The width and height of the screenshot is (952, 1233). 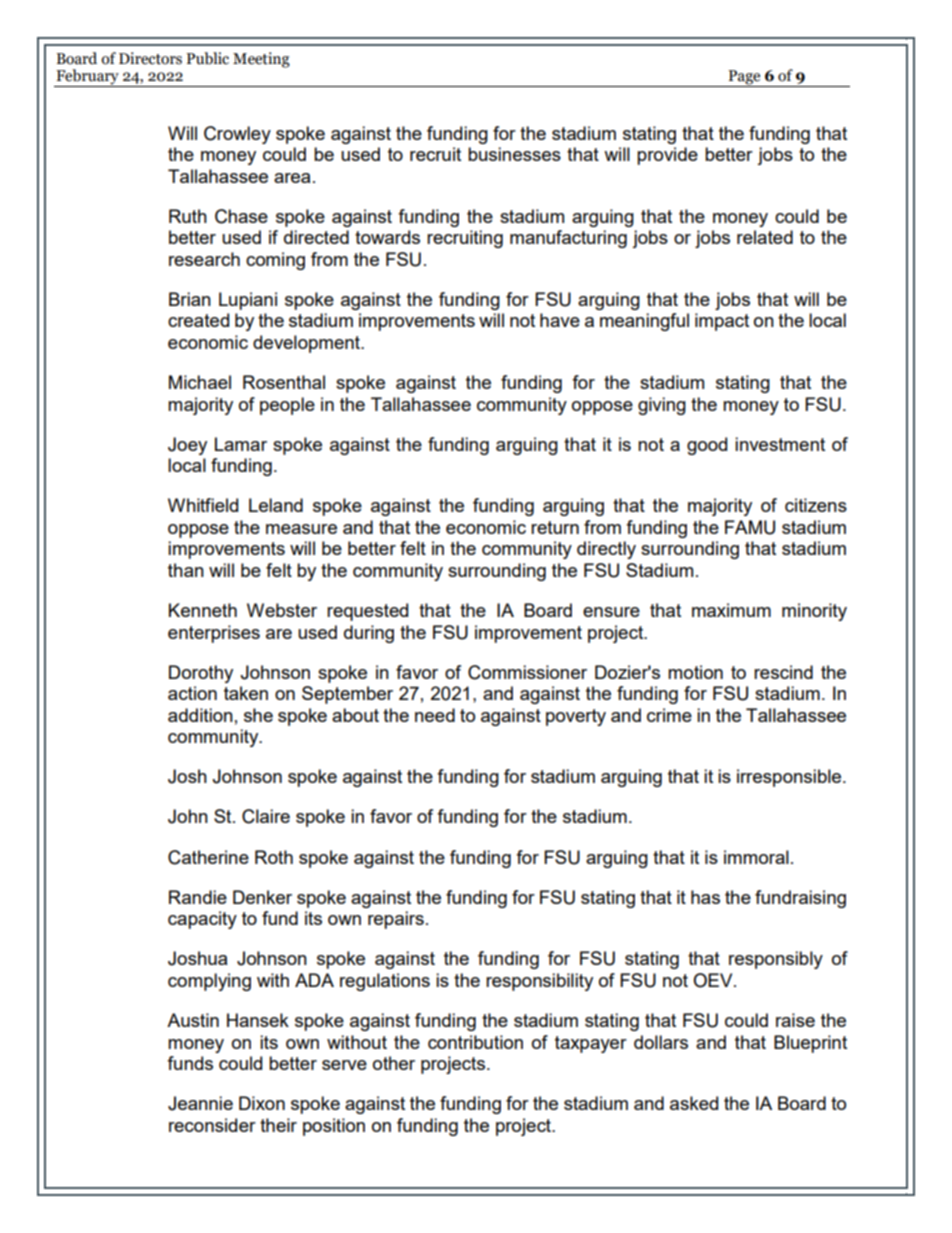 What do you see at coordinates (744, 78) in the screenshot?
I see `Page` at bounding box center [744, 78].
